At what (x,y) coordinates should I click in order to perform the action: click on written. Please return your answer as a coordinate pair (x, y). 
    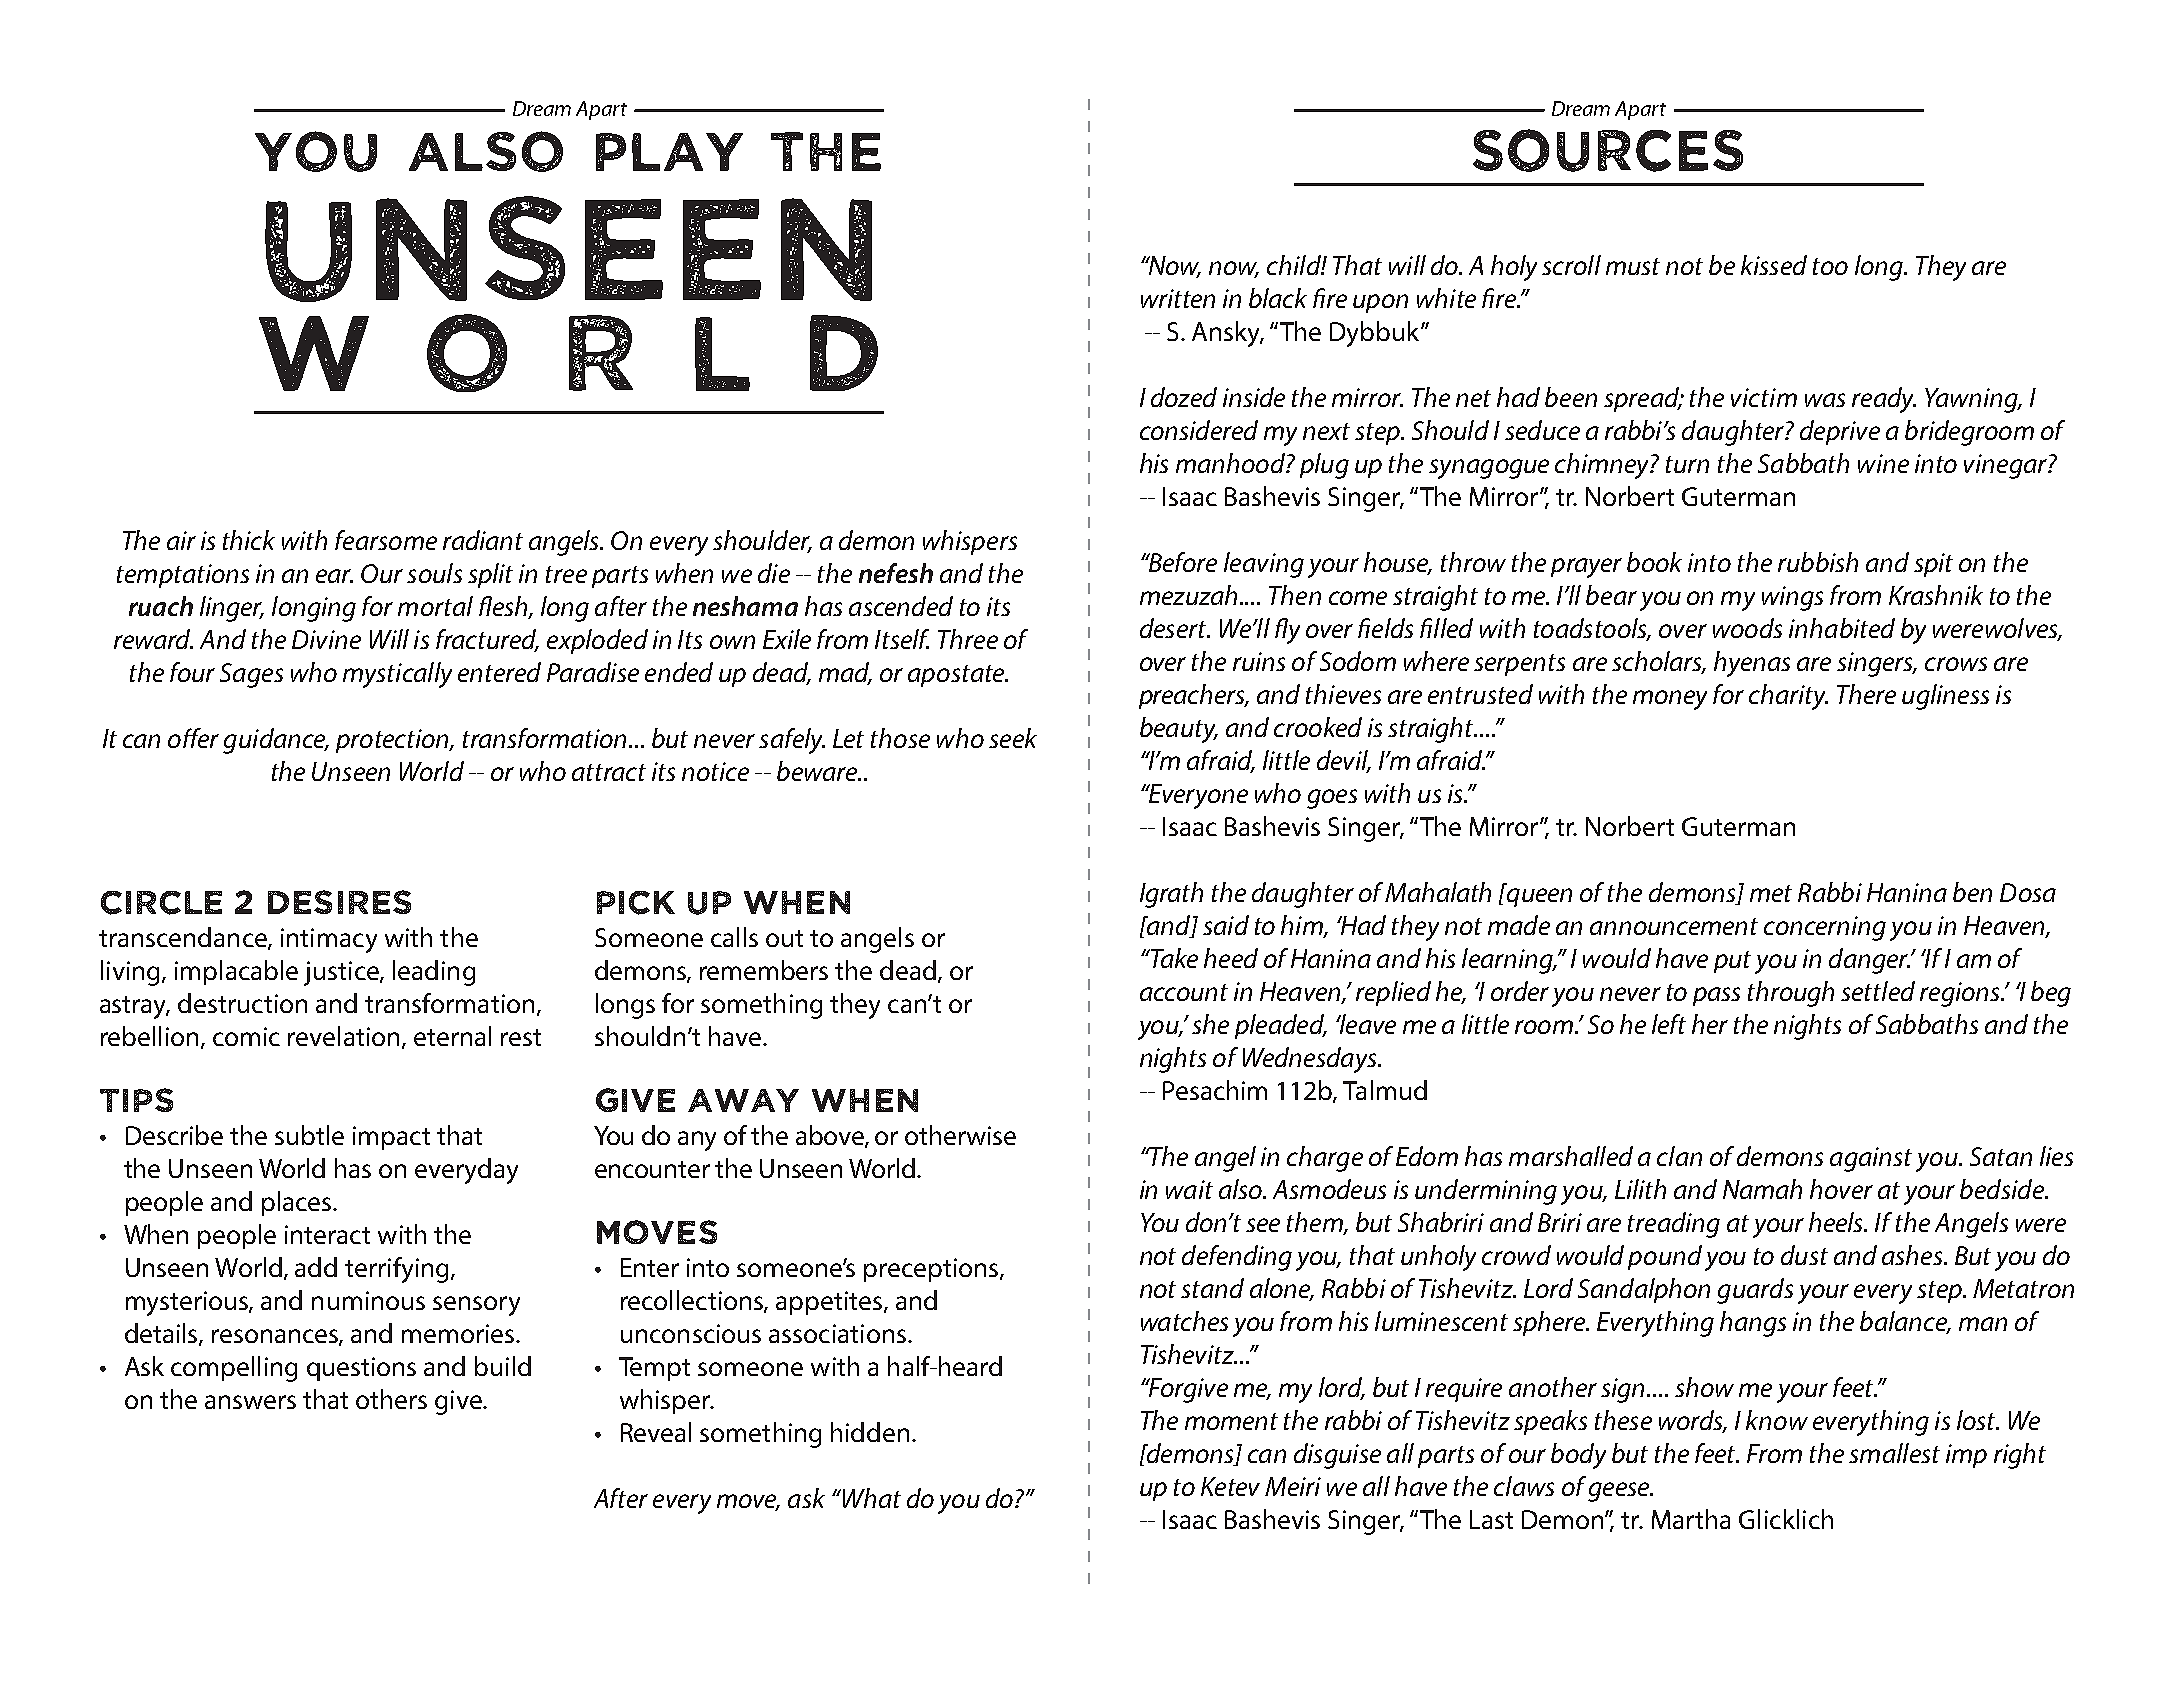
    Looking at the image, I should click on (1178, 298).
